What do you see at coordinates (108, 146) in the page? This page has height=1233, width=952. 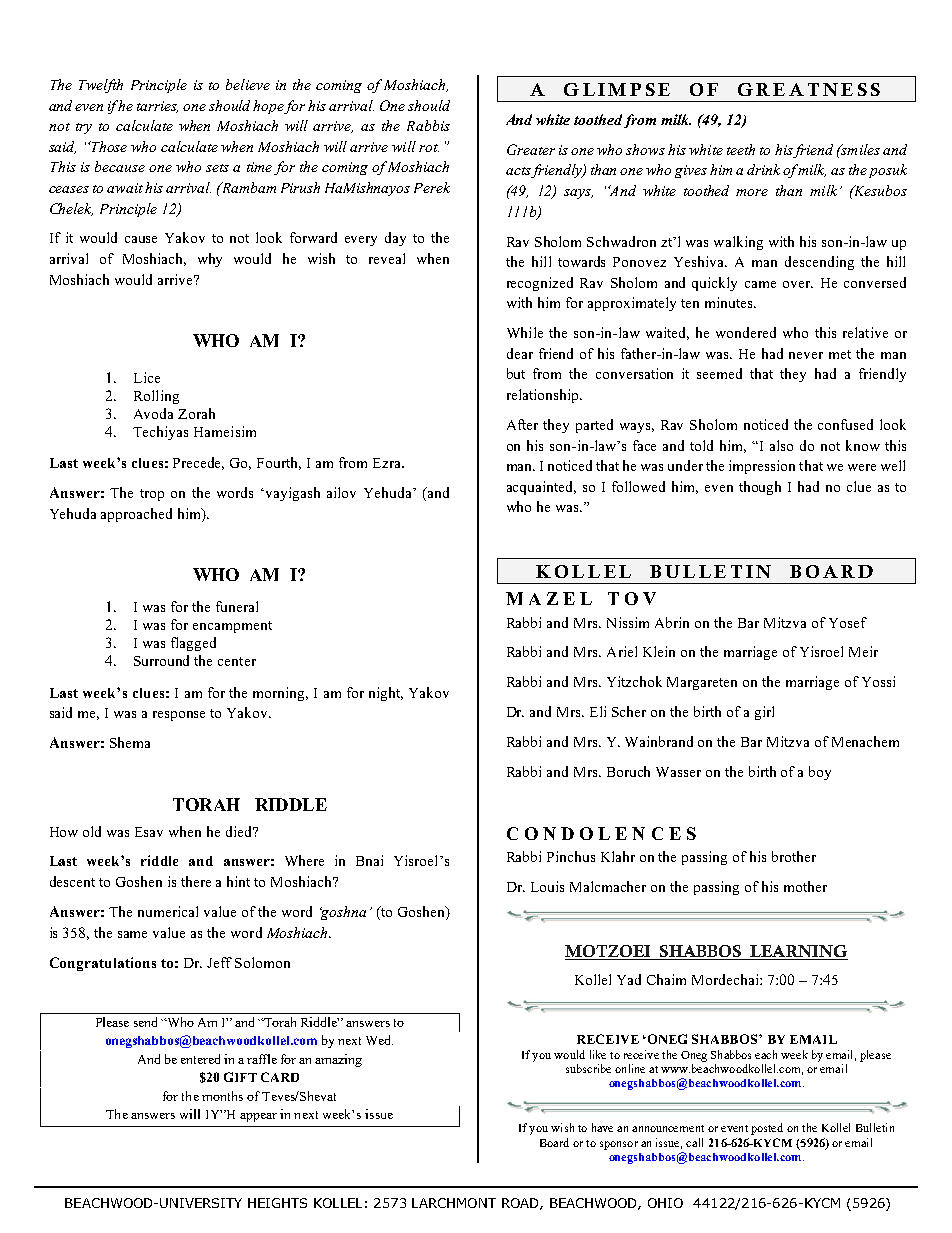 I see `Those` at bounding box center [108, 146].
